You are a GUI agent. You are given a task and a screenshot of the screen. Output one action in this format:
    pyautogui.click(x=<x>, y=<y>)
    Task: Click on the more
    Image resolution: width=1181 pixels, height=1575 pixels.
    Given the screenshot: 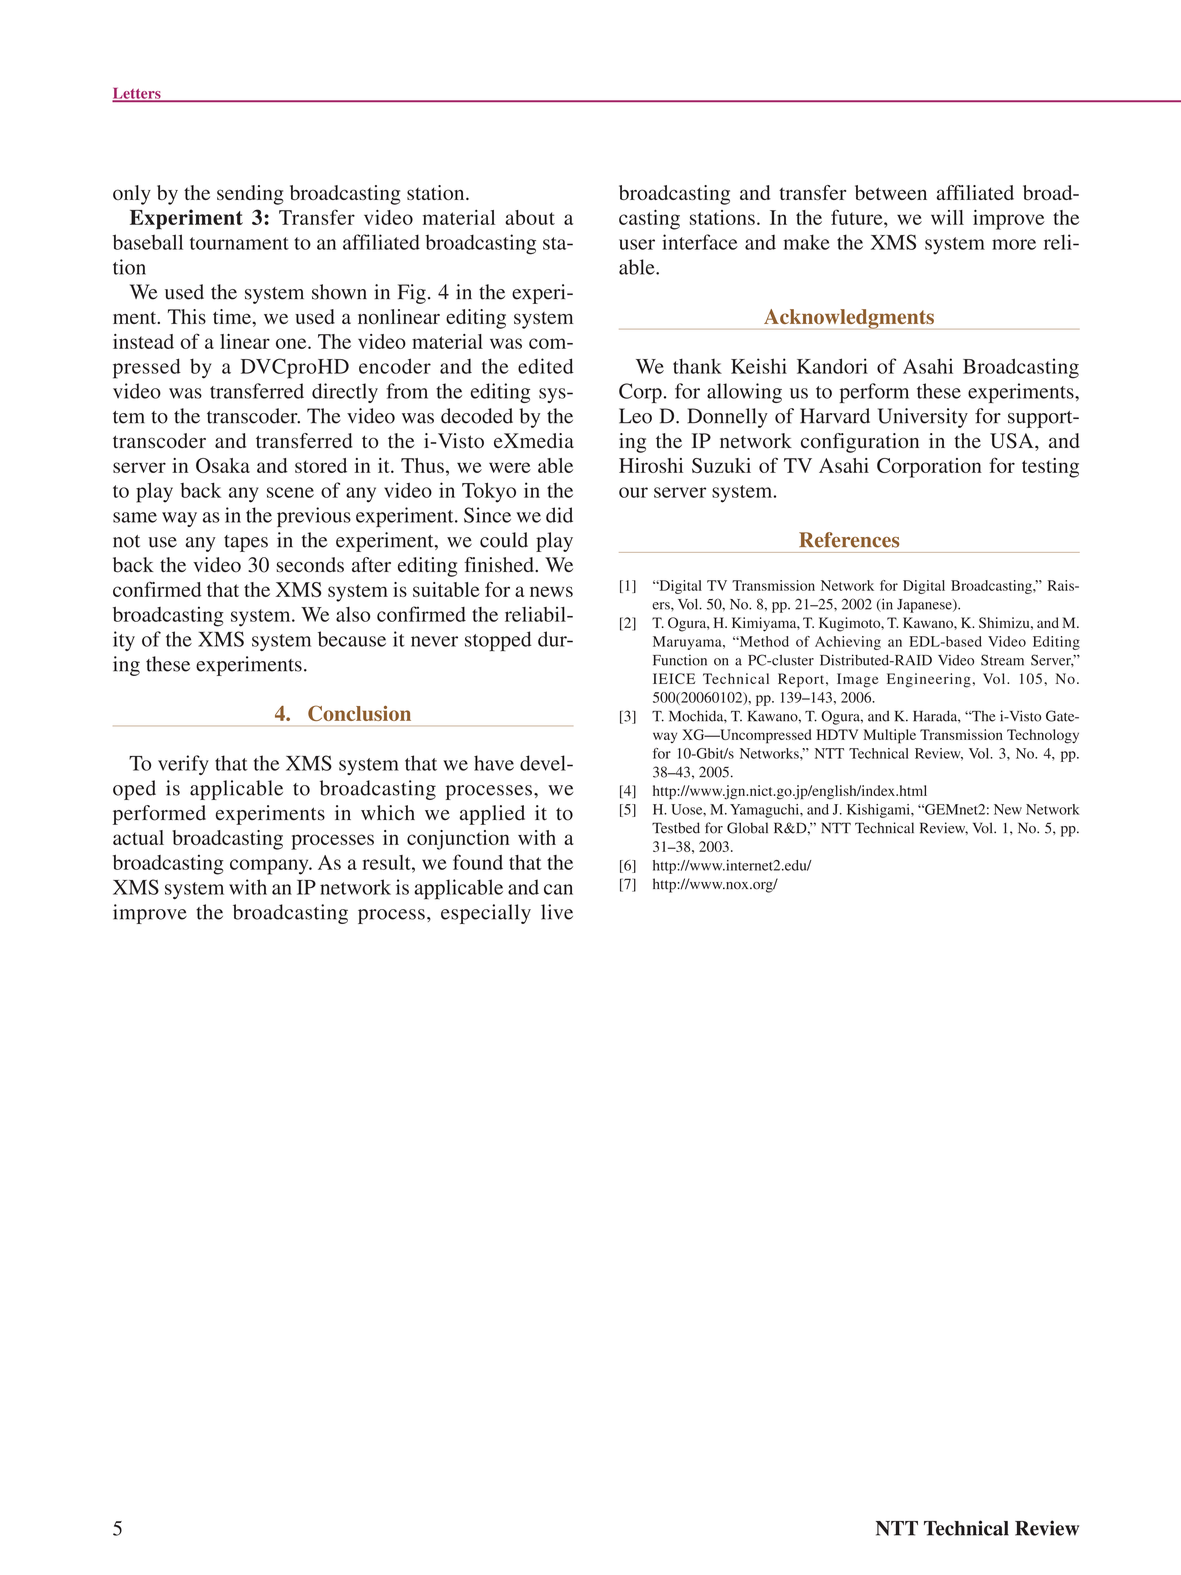 What is the action you would take?
    pyautogui.click(x=1014, y=244)
